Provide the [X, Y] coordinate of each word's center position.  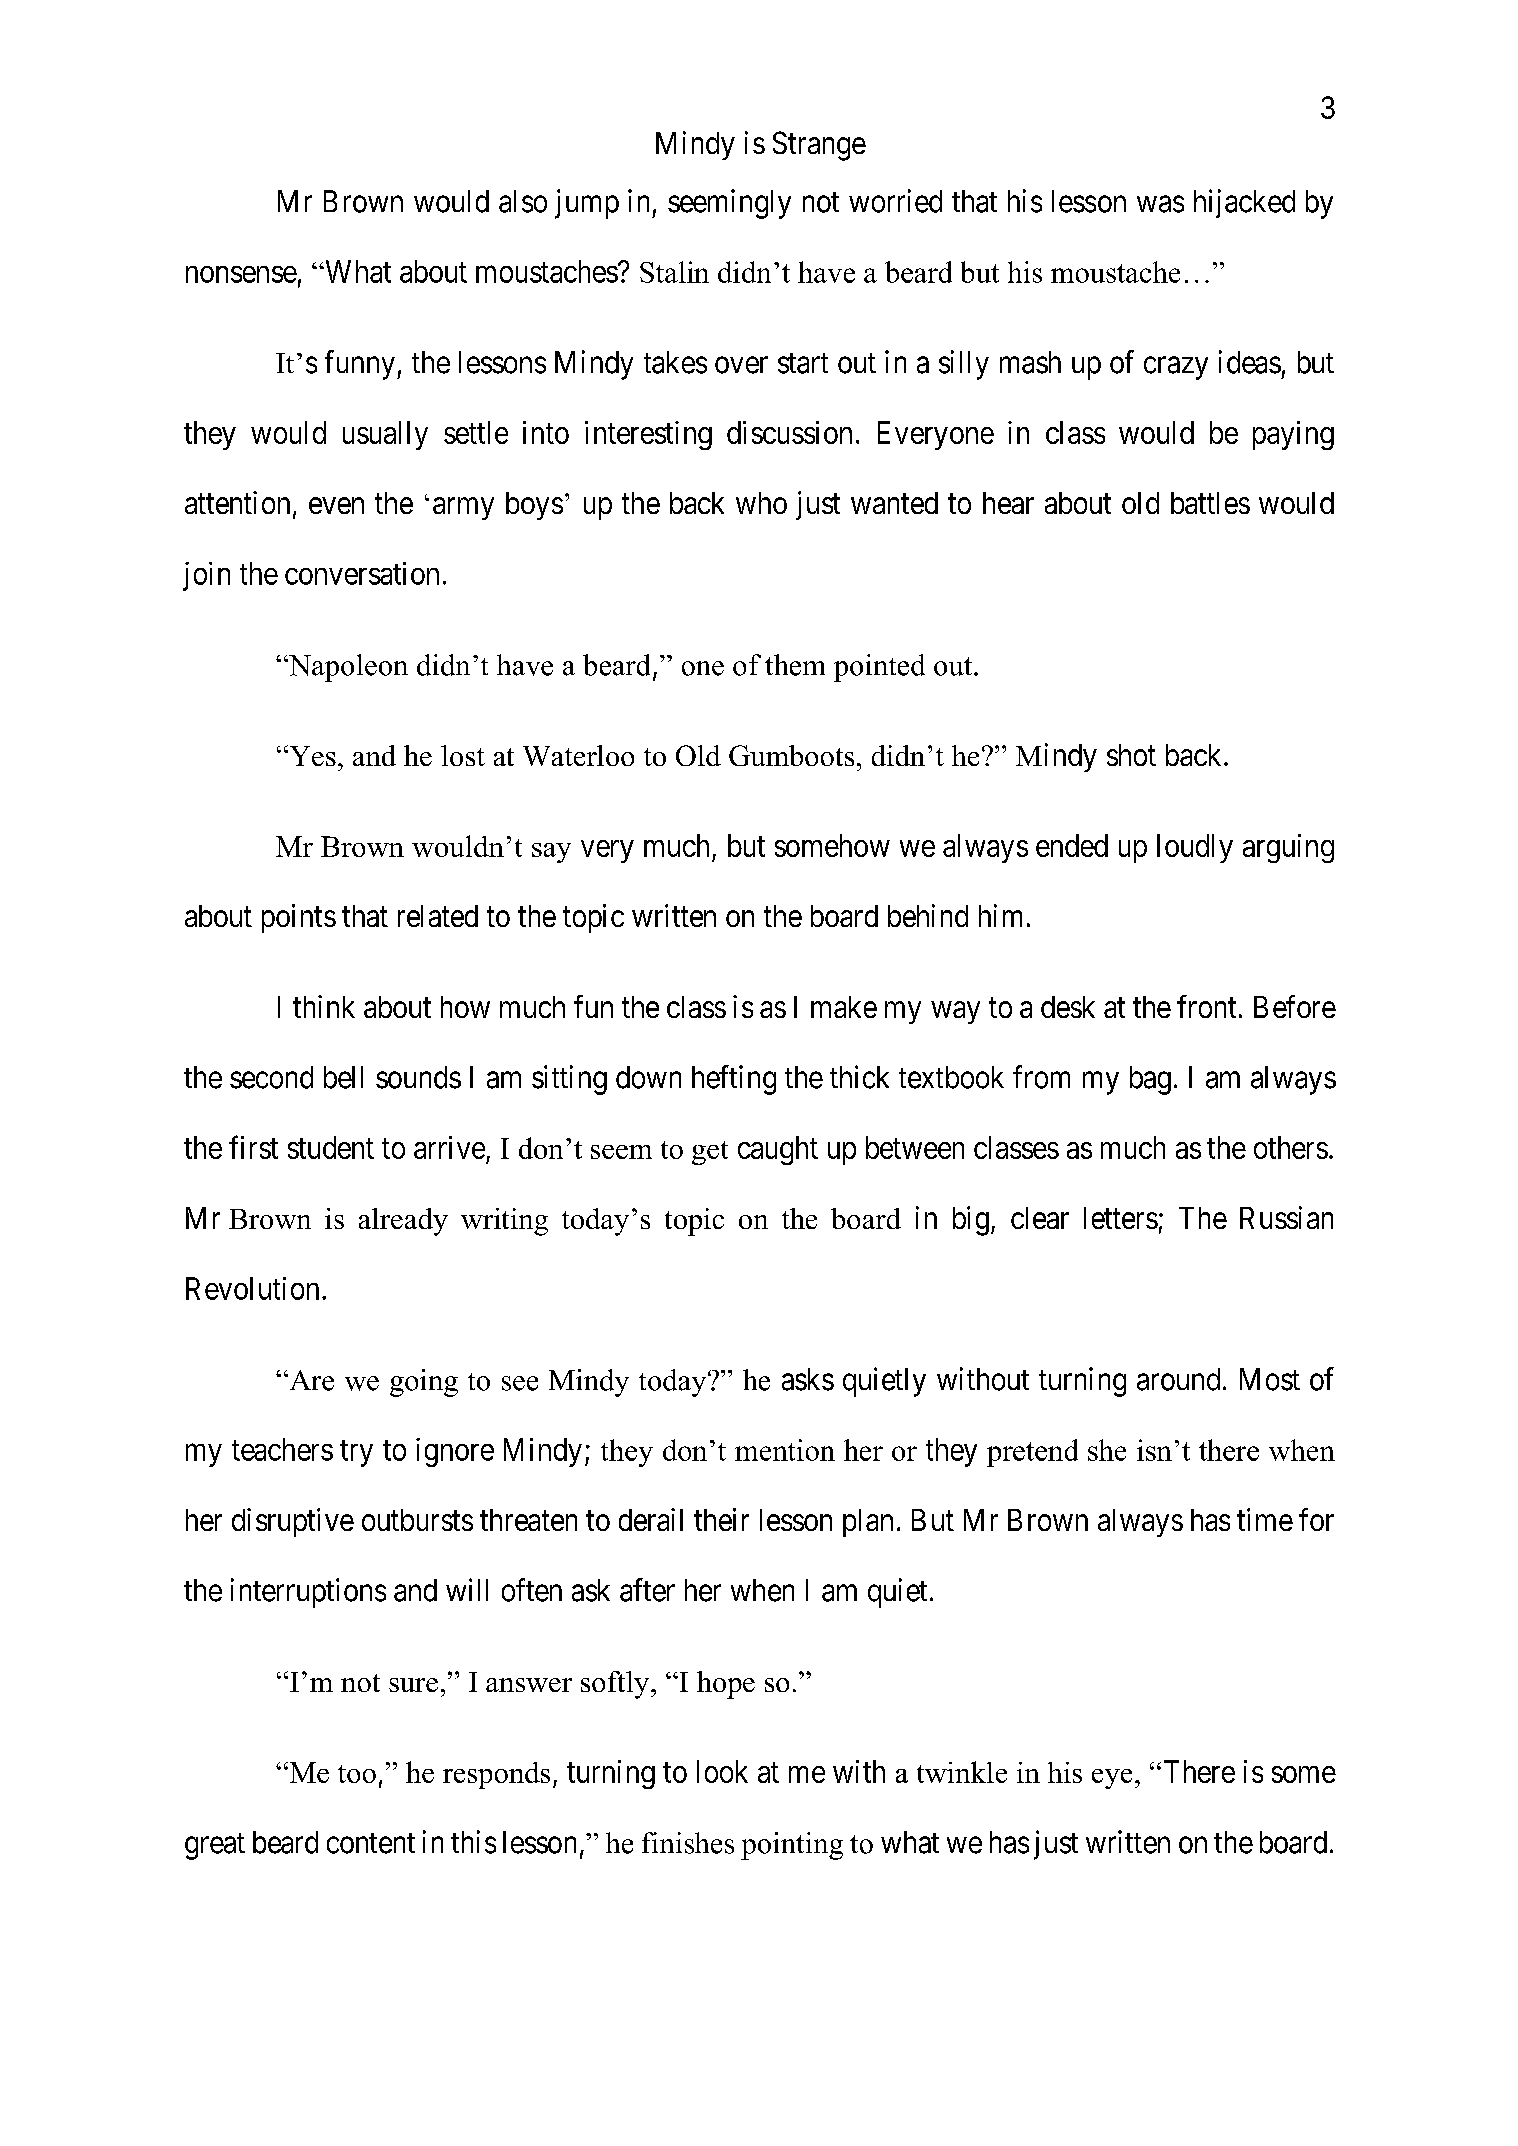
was [1160, 204]
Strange [819, 146]
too [357, 1774]
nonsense [241, 274]
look [722, 1771]
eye [1112, 1779]
